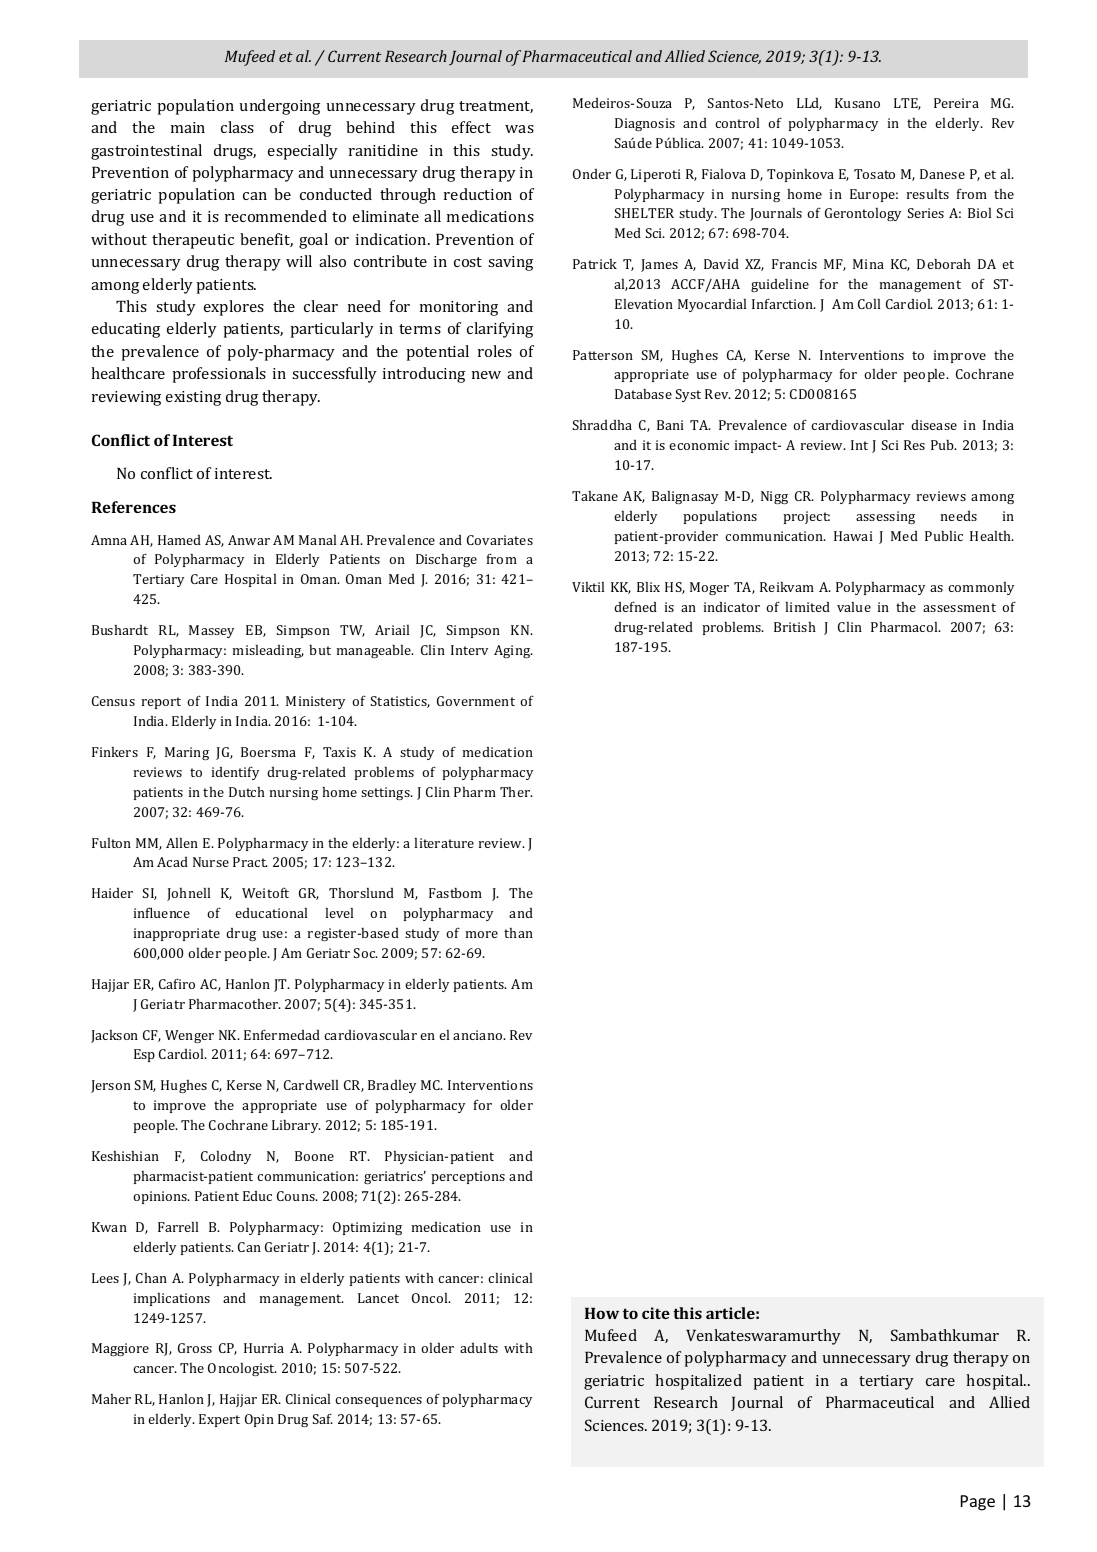  Describe the element at coordinates (479, 1348) in the screenshot. I see `adults` at that location.
